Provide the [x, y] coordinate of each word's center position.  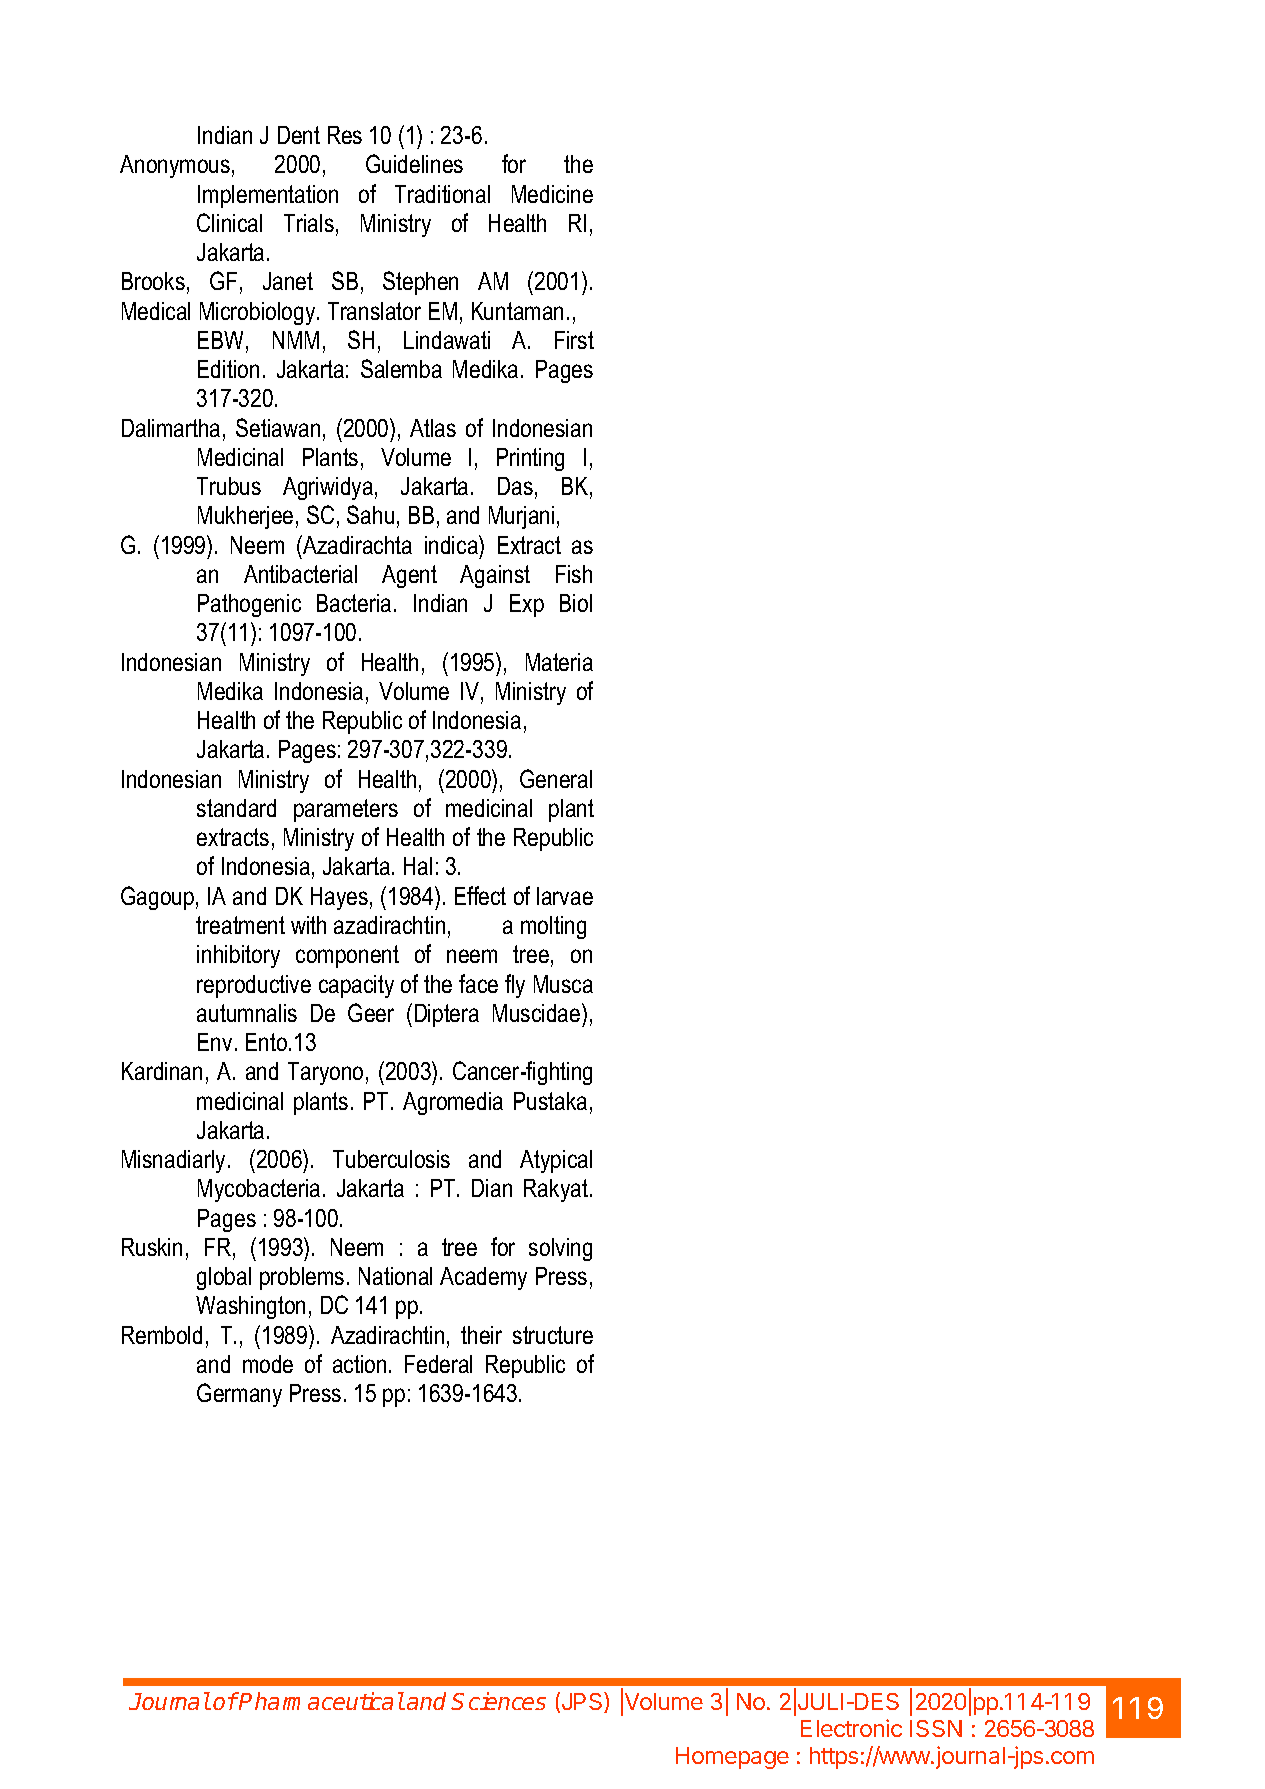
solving [560, 1249]
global [224, 1278]
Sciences [498, 1701]
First [574, 340]
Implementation [268, 196]
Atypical [556, 1161]
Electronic [851, 1728]
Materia [559, 662]
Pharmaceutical [321, 1701]
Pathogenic [249, 605]
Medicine [552, 194]
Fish [574, 574]
